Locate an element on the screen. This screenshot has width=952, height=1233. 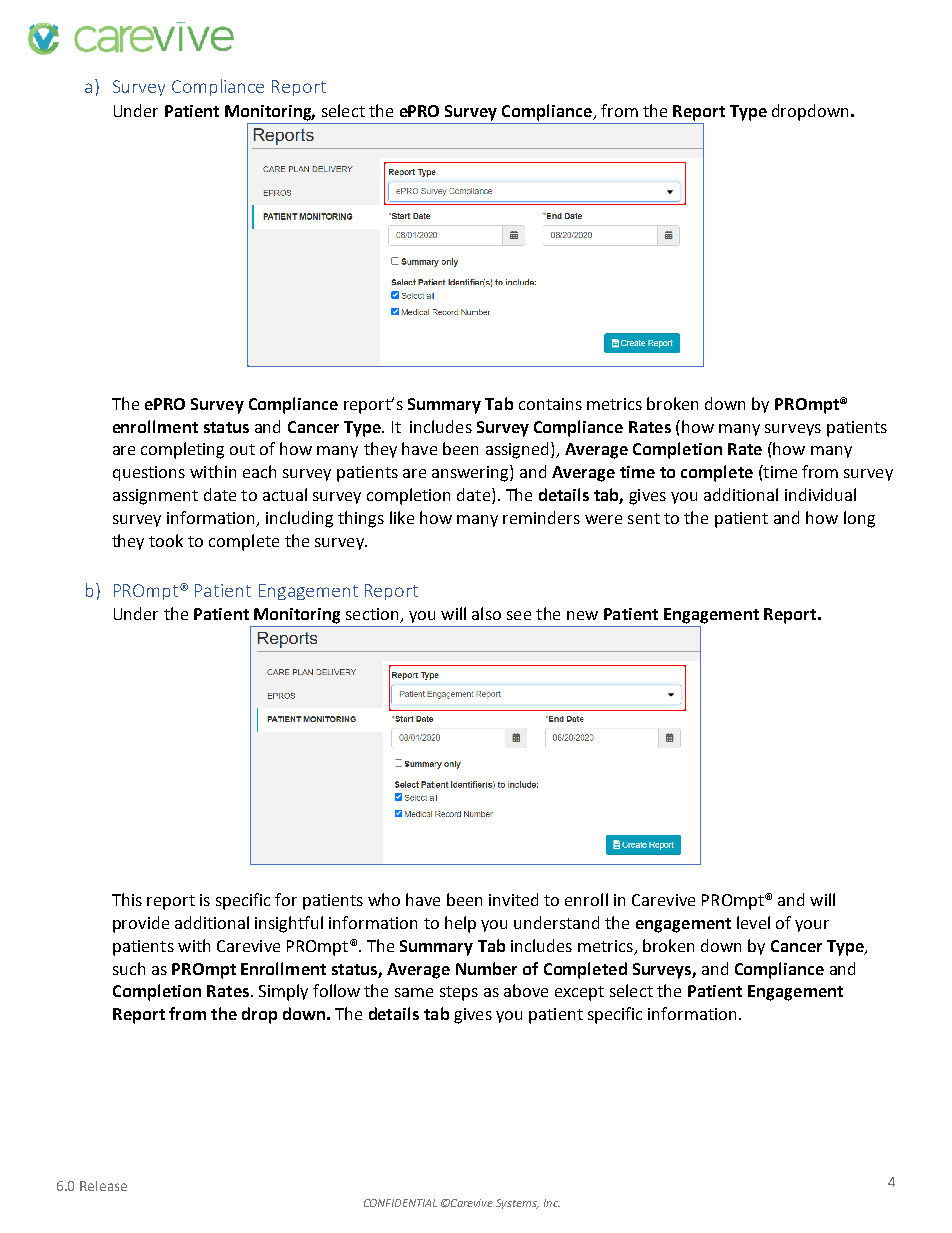
your is located at coordinates (812, 926).
